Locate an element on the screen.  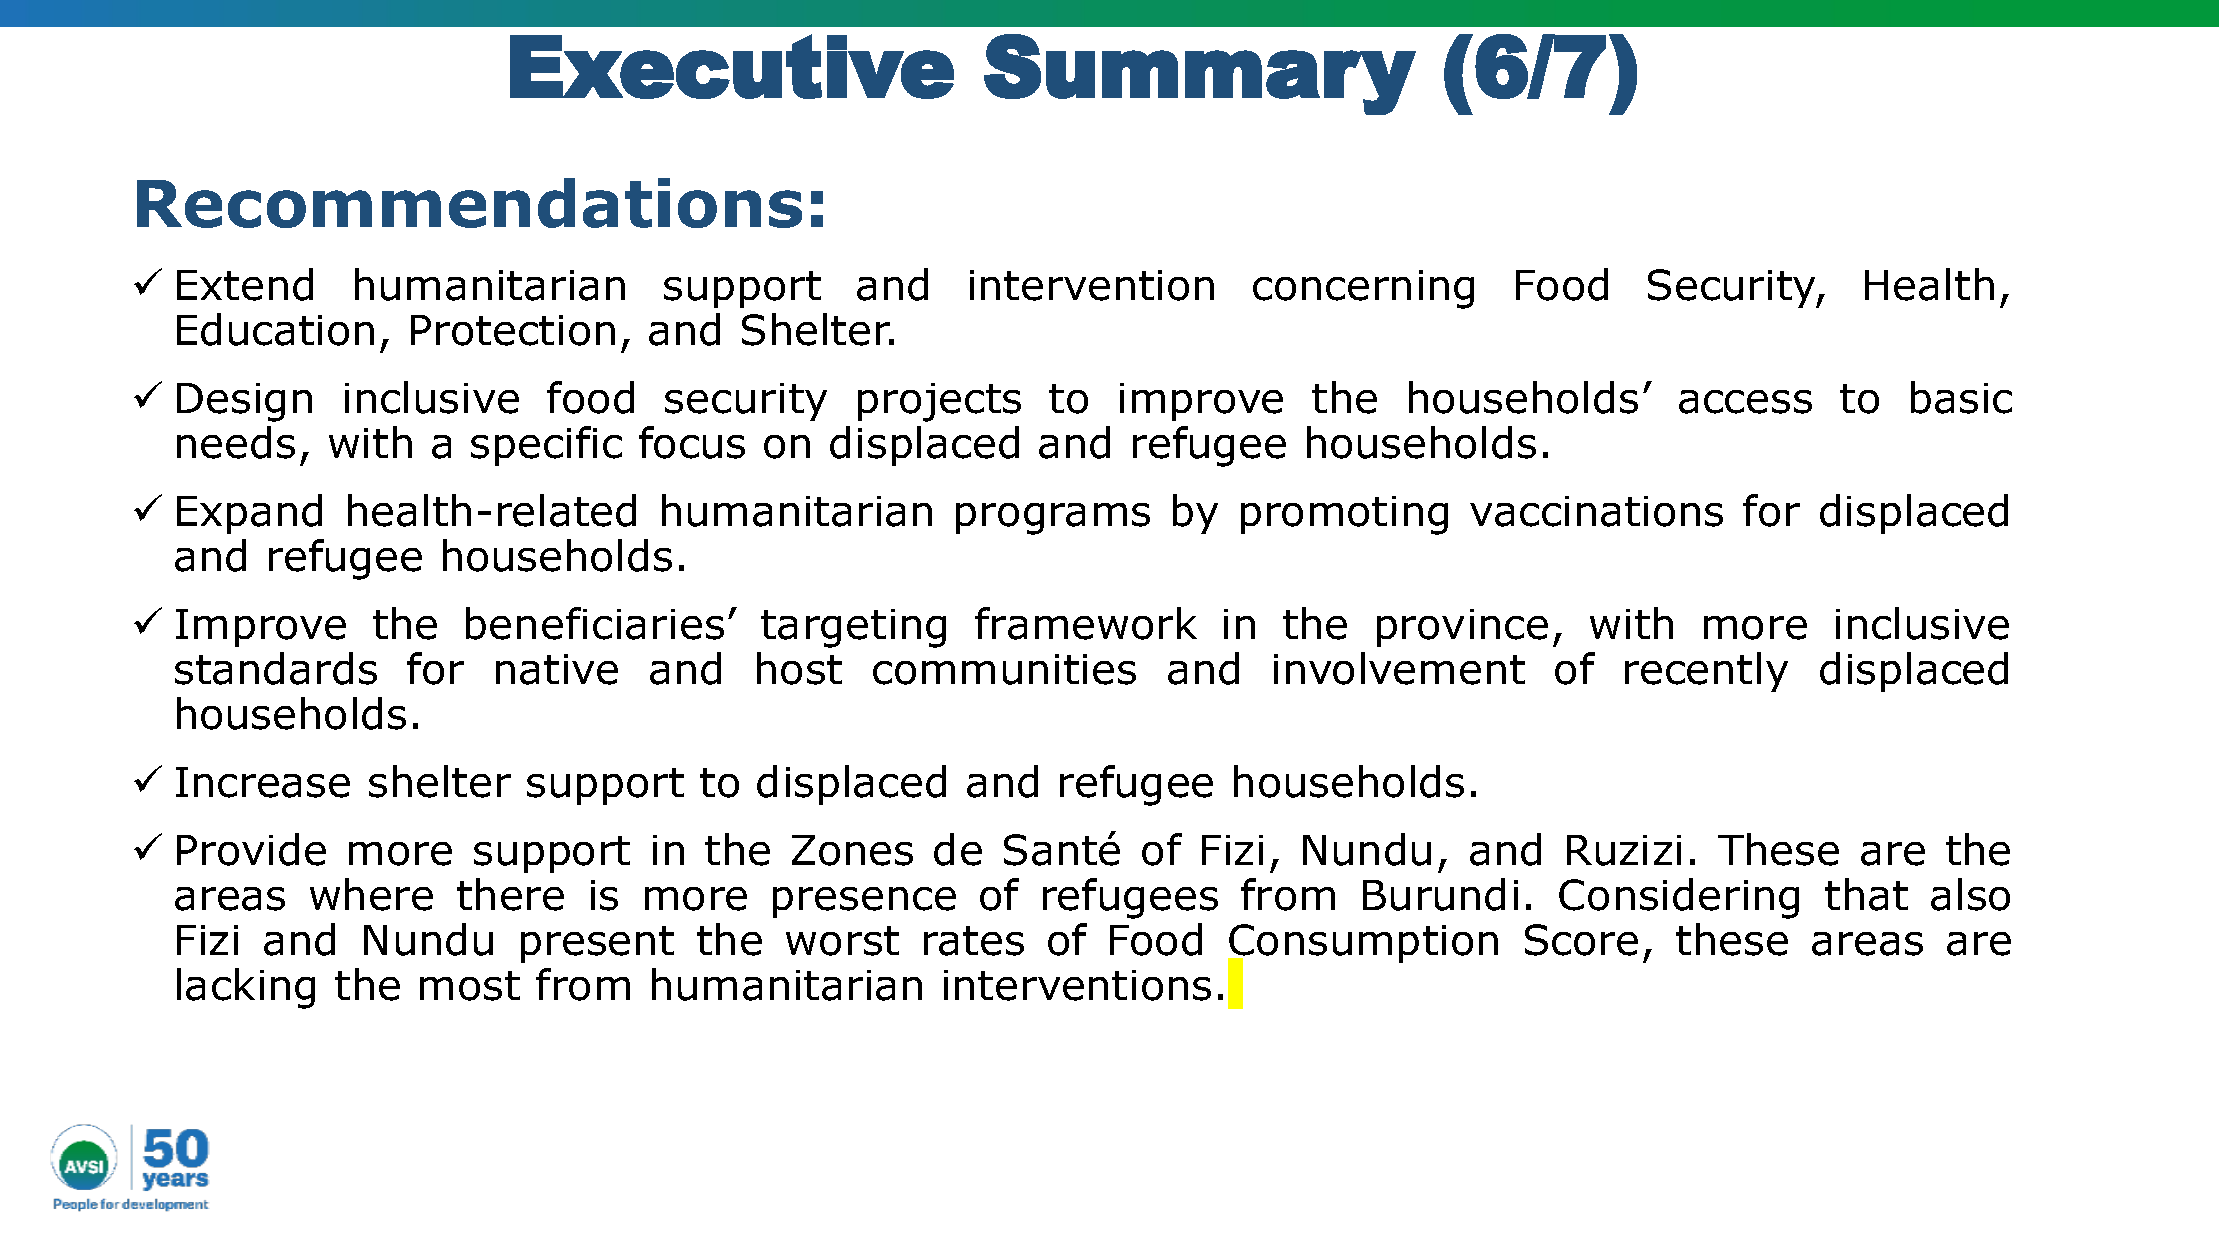
concerning is located at coordinates (1363, 289).
